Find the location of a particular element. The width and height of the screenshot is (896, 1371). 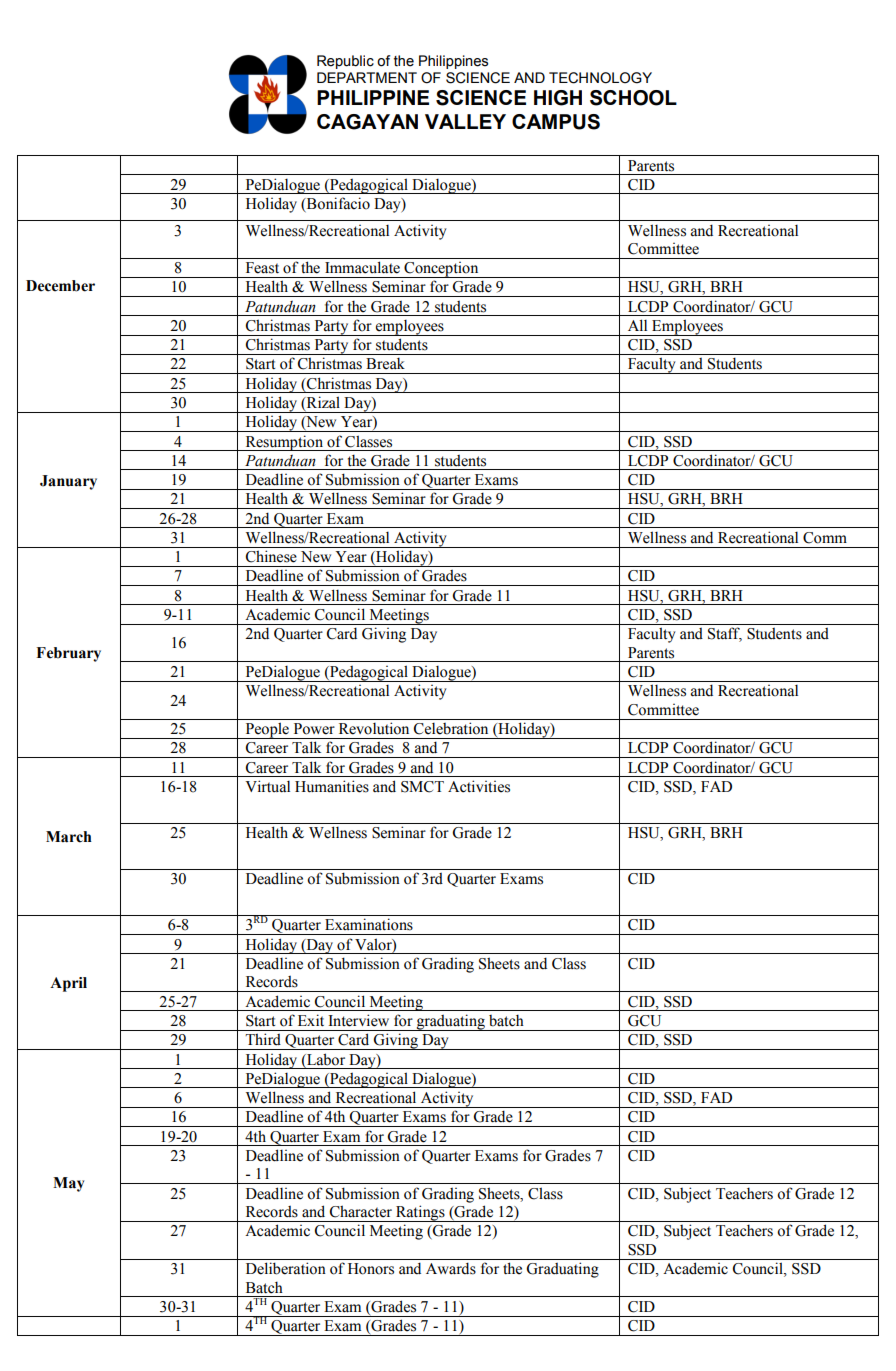

May is located at coordinates (69, 1184).
